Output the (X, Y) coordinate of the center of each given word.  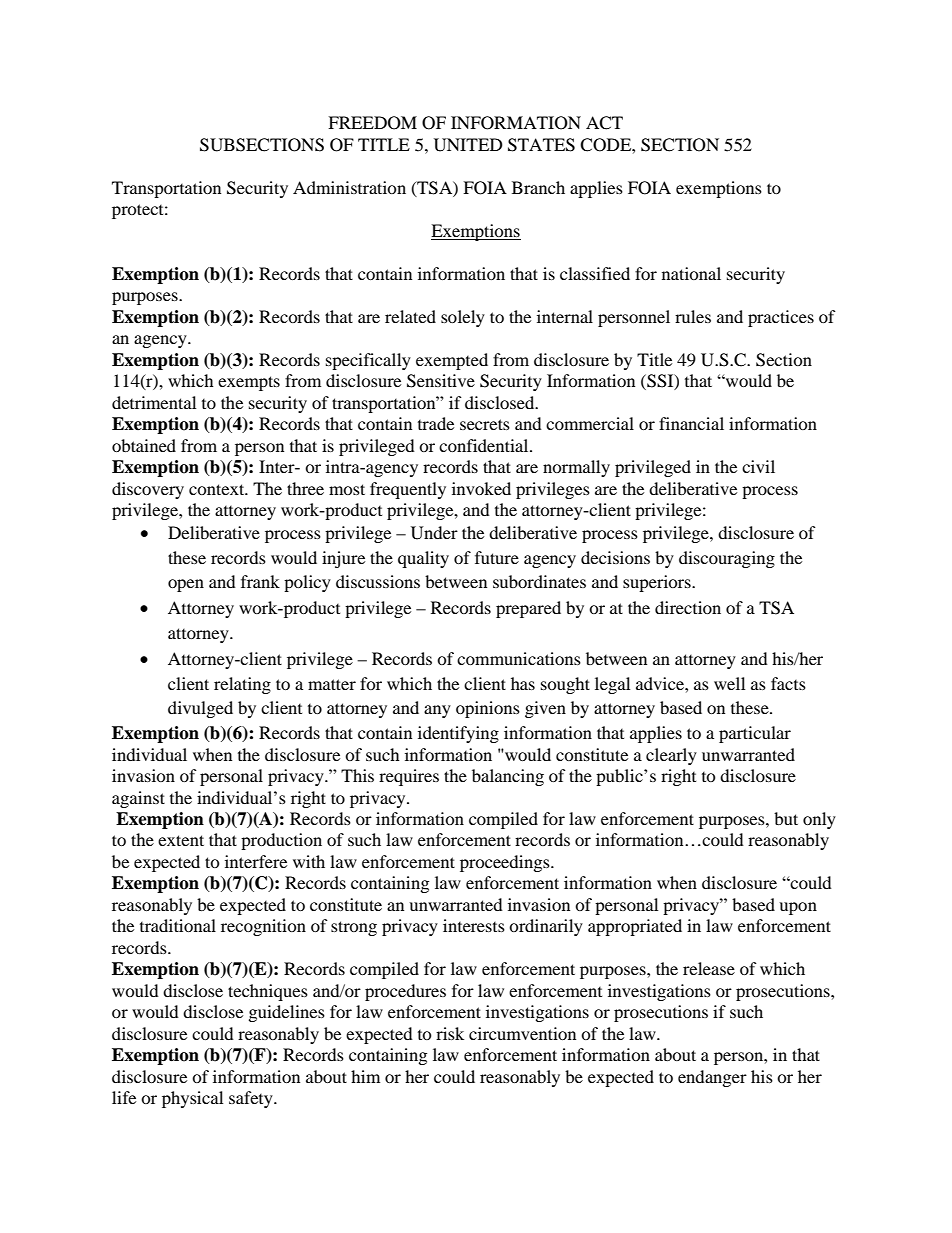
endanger (712, 1078)
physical (192, 1099)
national (691, 273)
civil (758, 466)
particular (755, 734)
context (218, 489)
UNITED (468, 145)
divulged (200, 709)
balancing (508, 777)
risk (450, 1033)
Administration (349, 187)
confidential (485, 445)
